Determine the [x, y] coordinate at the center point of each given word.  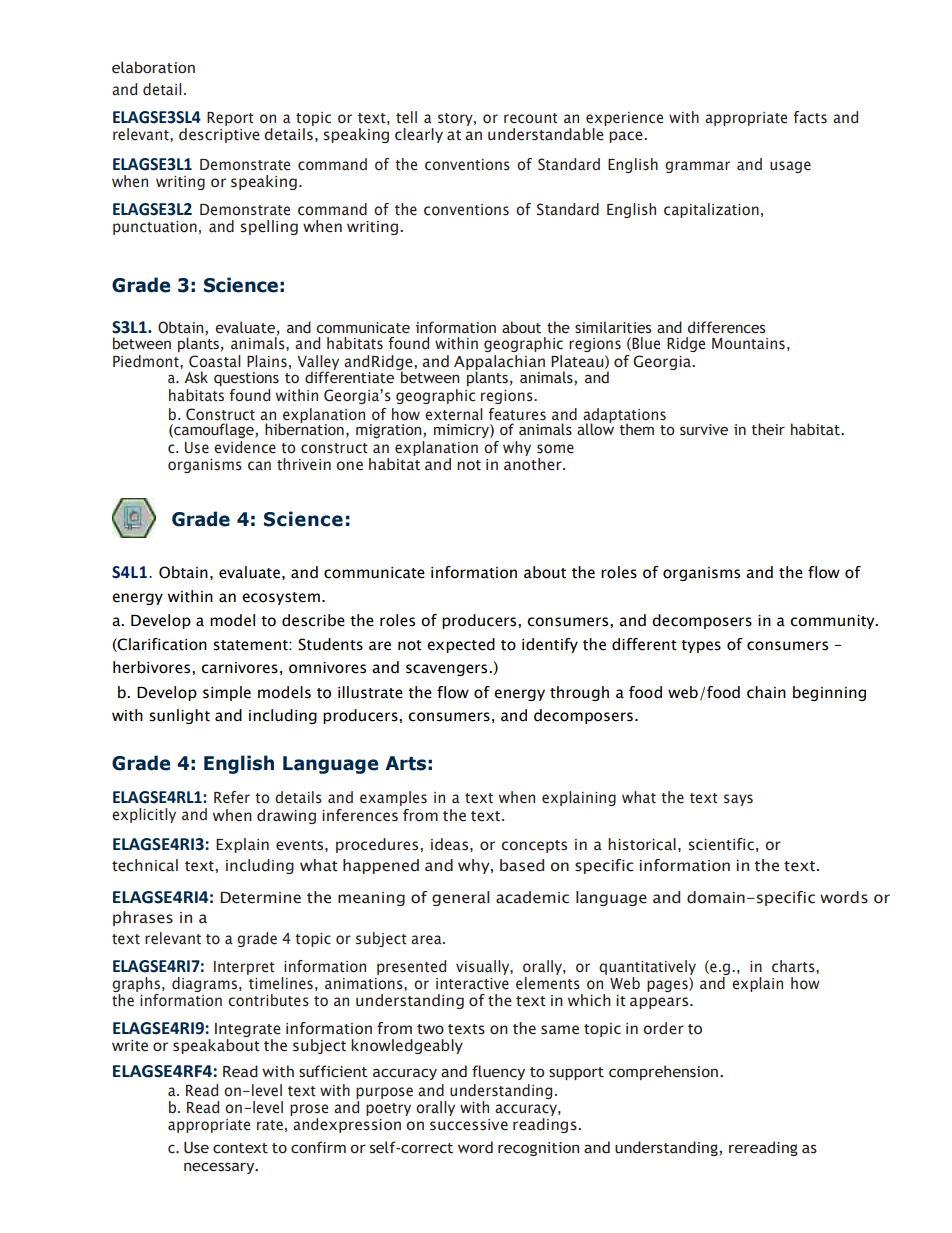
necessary [220, 1168]
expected [461, 645]
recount [531, 118]
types [701, 646]
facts [810, 117]
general [461, 898]
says [738, 800]
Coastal [215, 361]
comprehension [663, 1072]
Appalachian [499, 363]
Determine [260, 898]
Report [230, 119]
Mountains [748, 344]
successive [469, 1125]
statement [251, 645]
